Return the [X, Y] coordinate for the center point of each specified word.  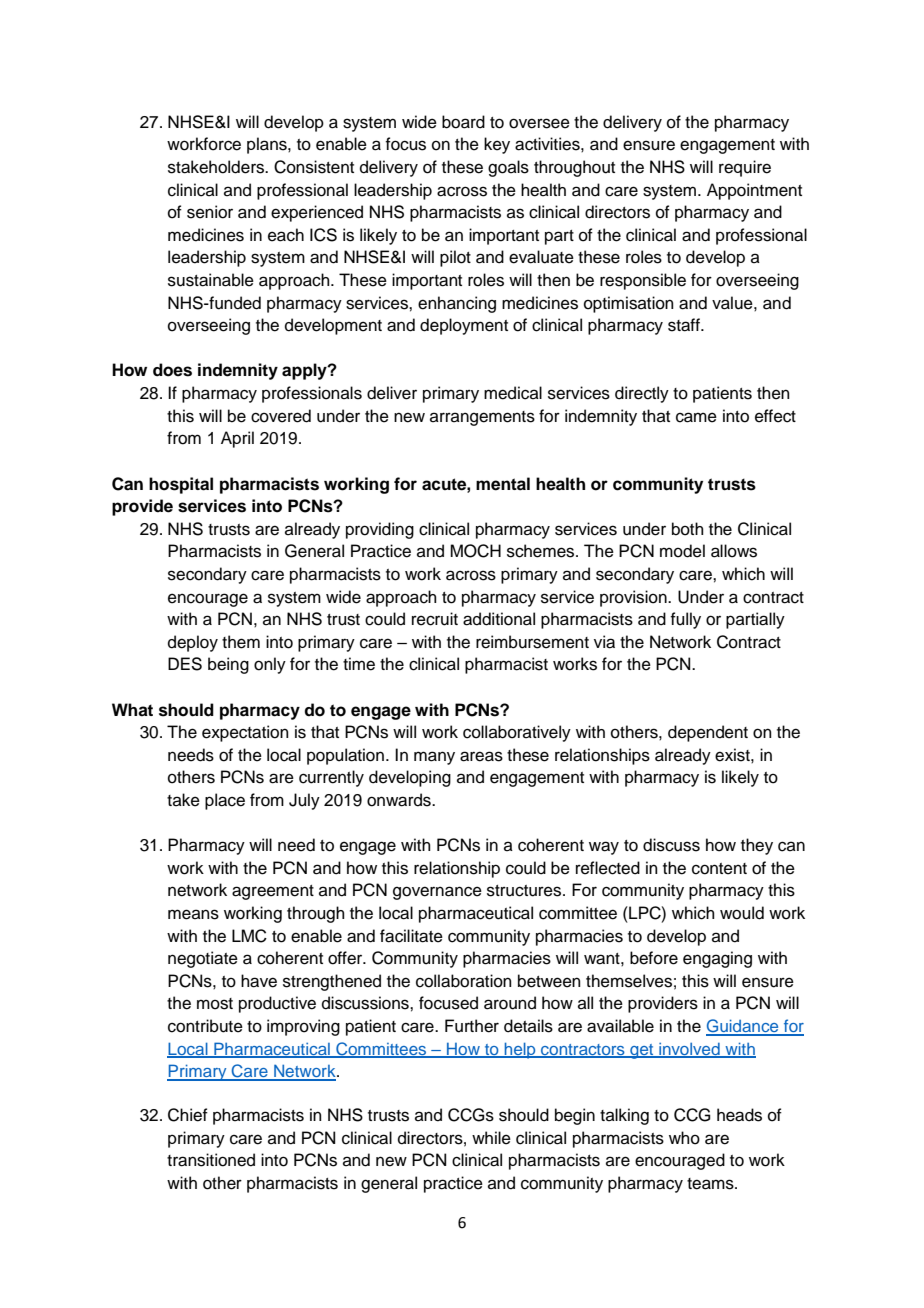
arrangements [482, 418]
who [684, 1138]
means [193, 914]
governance [437, 893]
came [696, 417]
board [463, 122]
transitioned [211, 1160]
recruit [435, 619]
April [237, 439]
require [745, 168]
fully [685, 620]
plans [268, 145]
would [742, 913]
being [228, 665]
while [491, 1138]
